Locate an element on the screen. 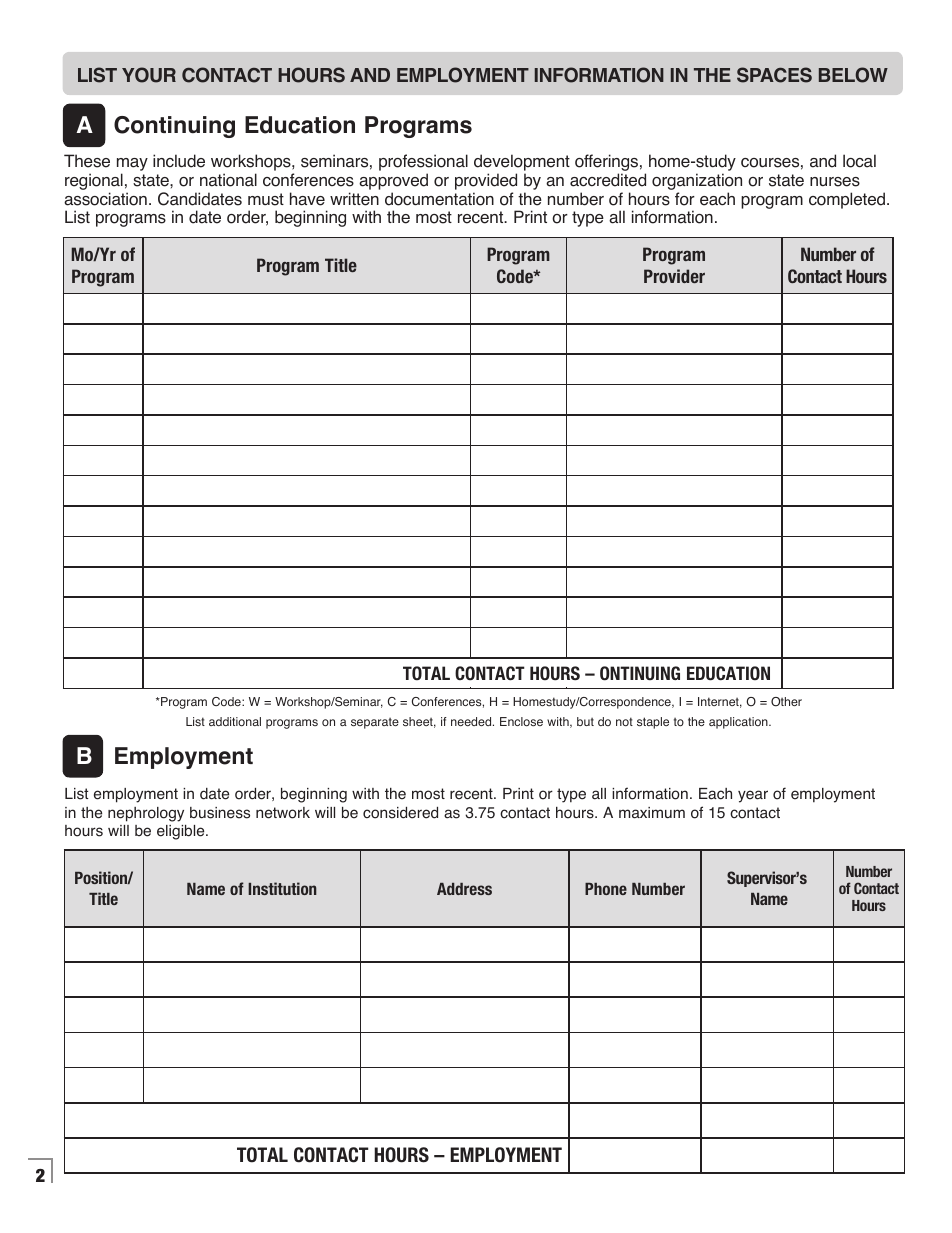 The height and width of the screenshot is (1233, 952). additional is located at coordinates (235, 721).
